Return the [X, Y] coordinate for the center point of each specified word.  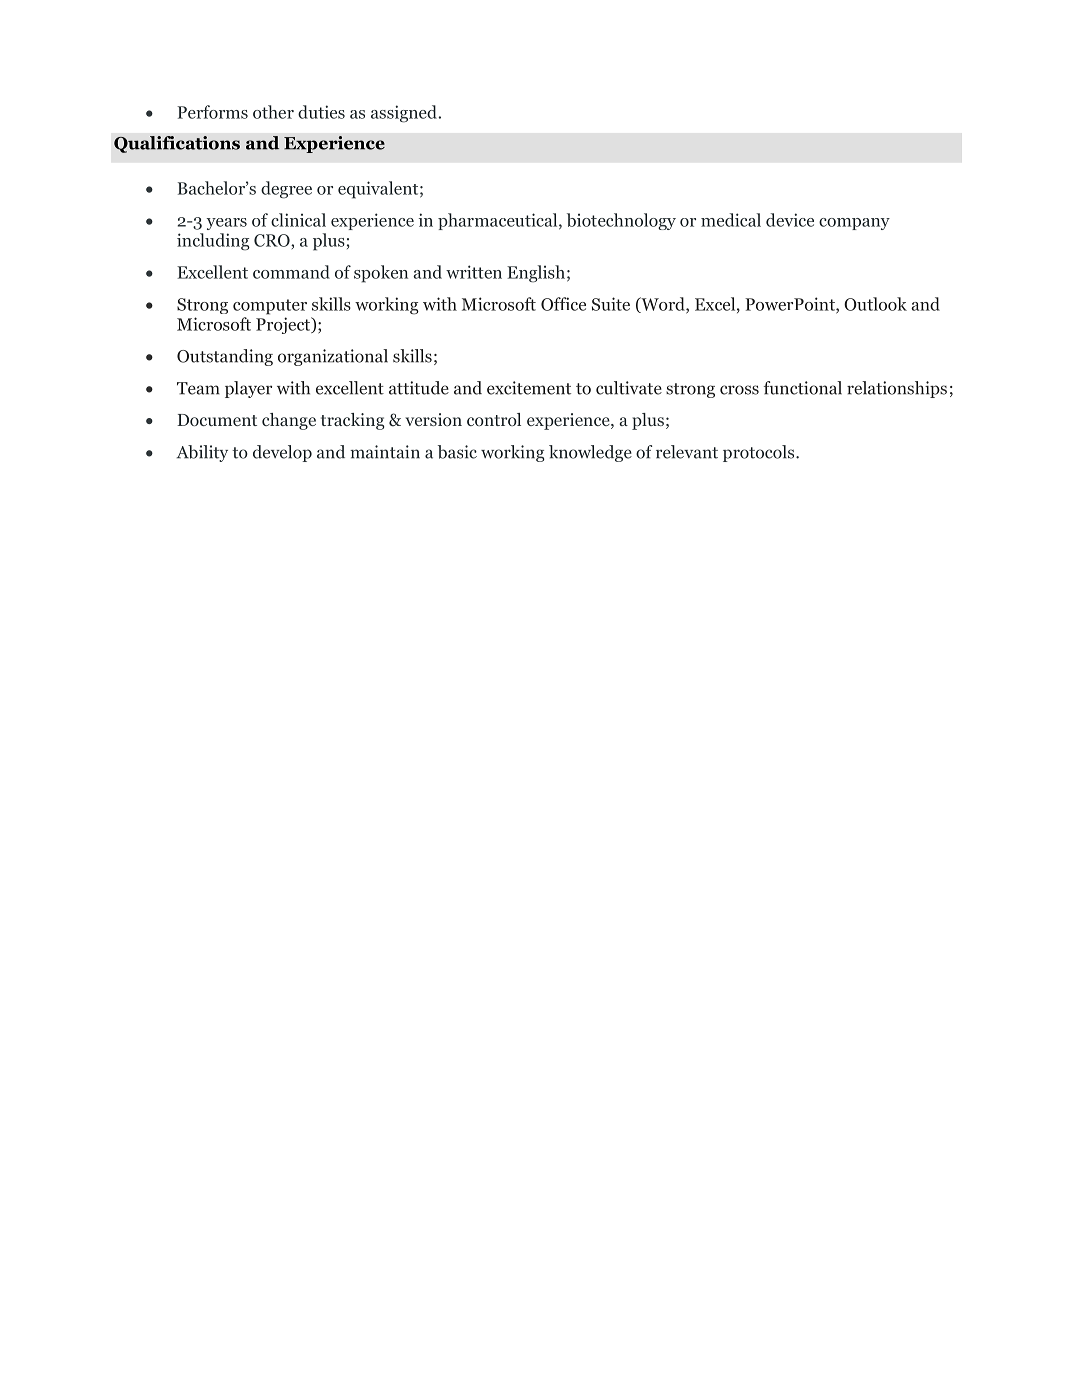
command [291, 272]
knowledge [590, 453]
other [273, 112]
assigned [405, 114]
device [790, 220]
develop [282, 453]
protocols [760, 453]
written [474, 272]
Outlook [875, 304]
